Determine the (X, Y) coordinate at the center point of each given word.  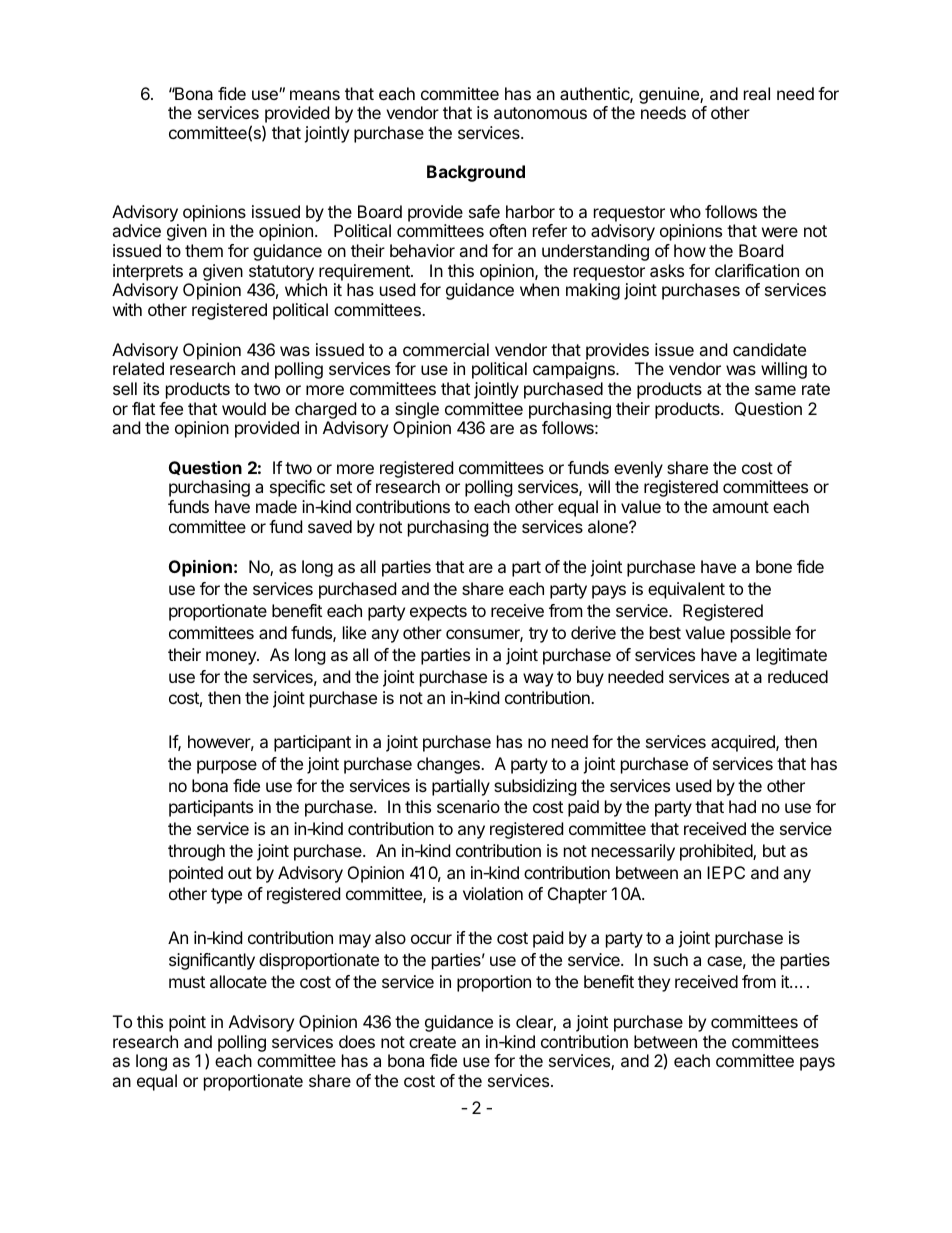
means (315, 95)
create (432, 1042)
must (187, 982)
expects (438, 613)
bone (774, 566)
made (276, 506)
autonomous (540, 113)
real (757, 93)
